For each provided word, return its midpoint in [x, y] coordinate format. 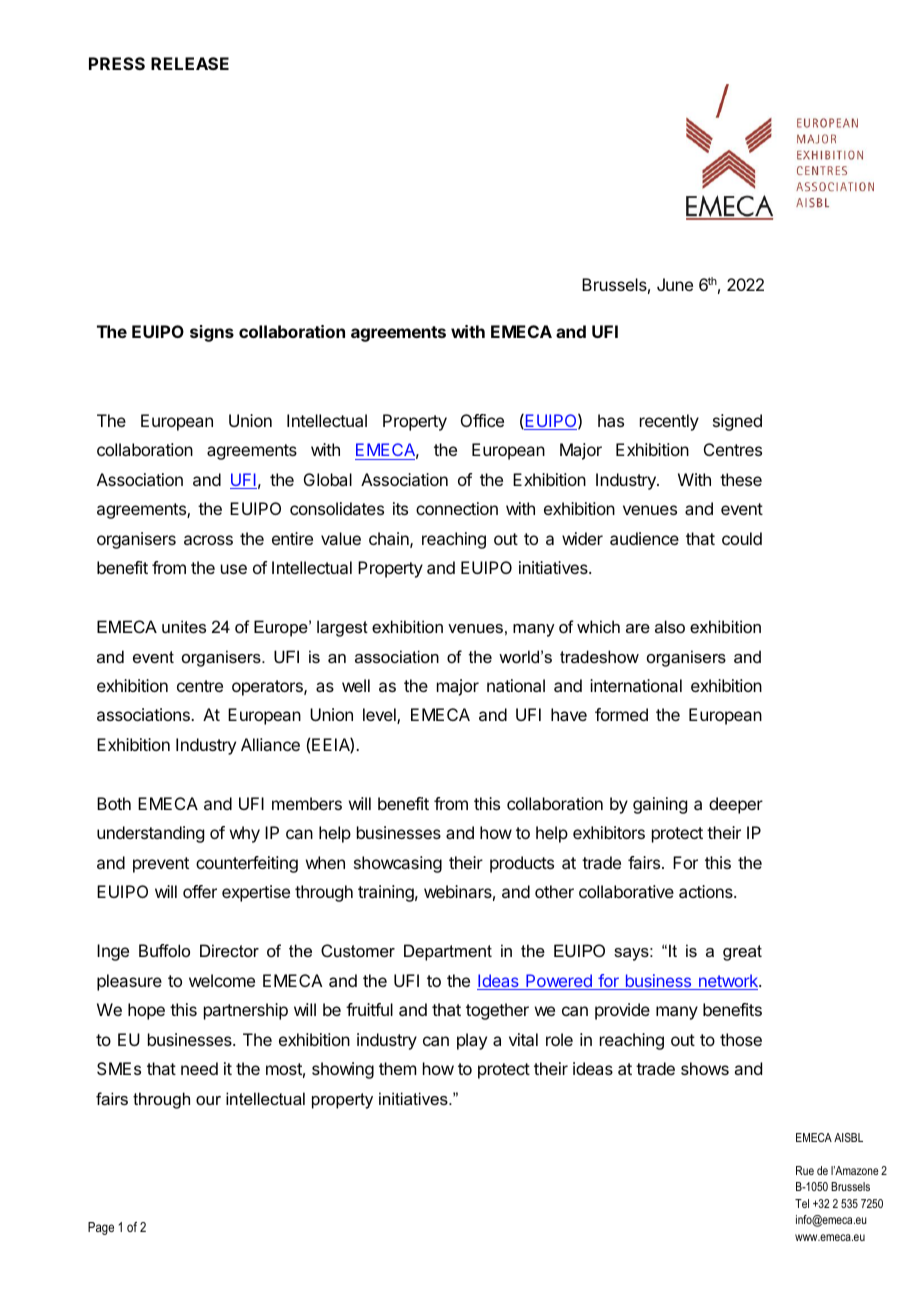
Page [101, 1228]
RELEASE [190, 63]
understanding [150, 834]
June [675, 284]
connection [457, 508]
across [208, 540]
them [397, 1068]
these [741, 479]
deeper [736, 805]
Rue [805, 1170]
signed [737, 422]
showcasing [398, 864]
